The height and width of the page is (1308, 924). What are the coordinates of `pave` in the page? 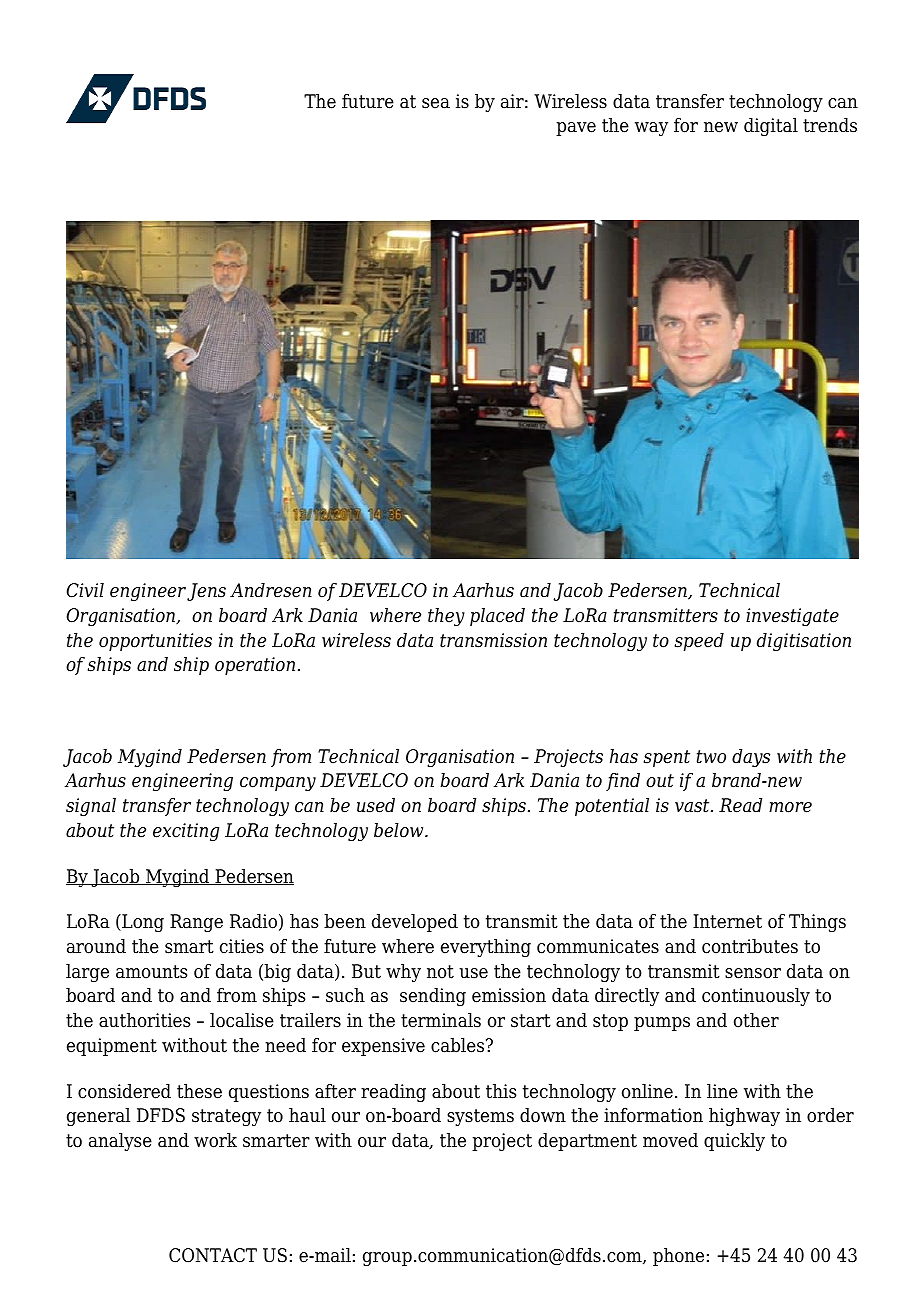 It's located at (576, 129).
